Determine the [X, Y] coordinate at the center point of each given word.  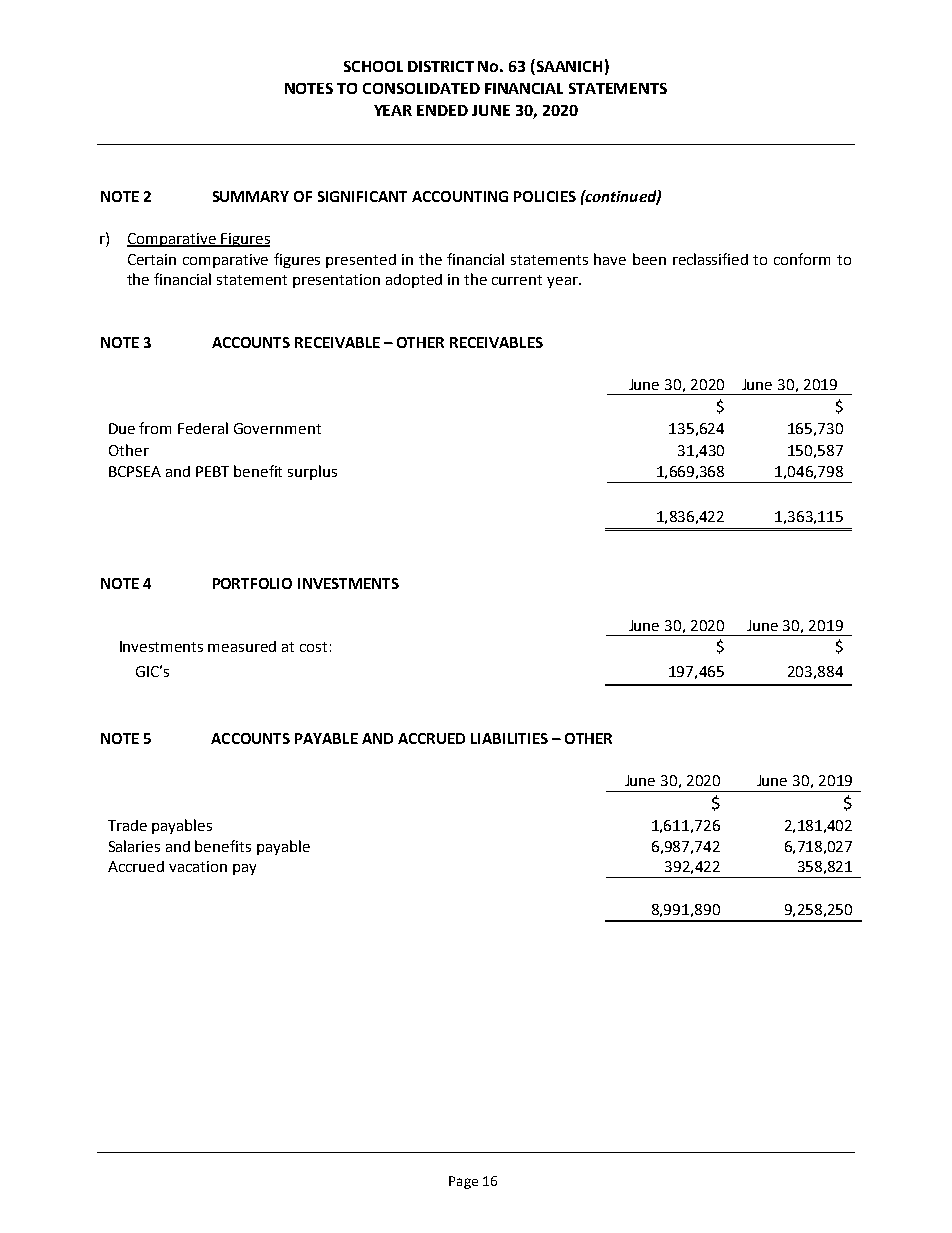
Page [463, 1182]
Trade [127, 825]
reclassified [710, 259]
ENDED [442, 110]
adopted [414, 281]
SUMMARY [251, 196]
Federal [203, 428]
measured [242, 646]
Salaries [134, 846]
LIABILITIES [509, 738]
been [649, 259]
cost [313, 647]
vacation [198, 866]
